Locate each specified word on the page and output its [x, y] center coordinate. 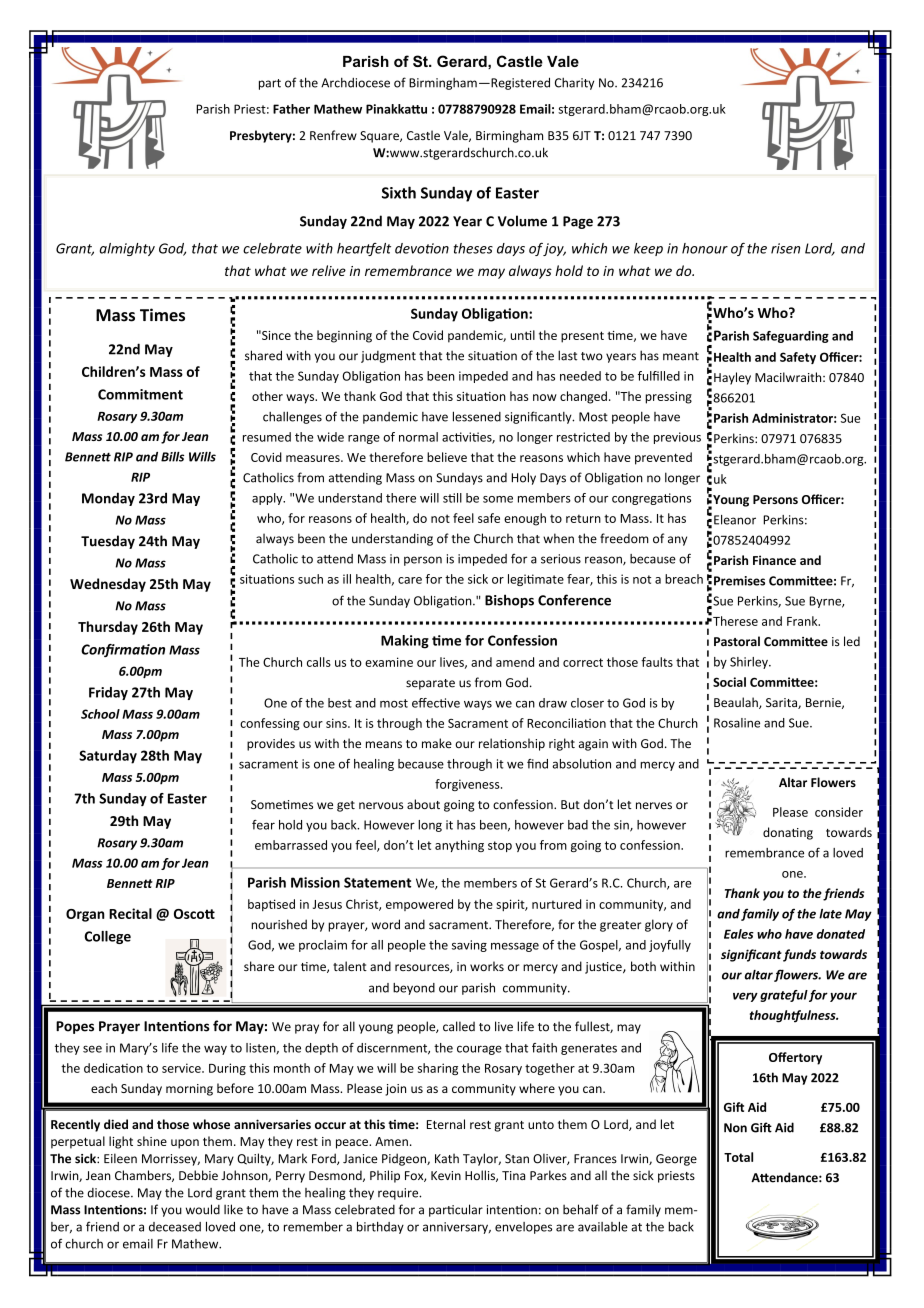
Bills [172, 457]
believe [447, 457]
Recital [130, 913]
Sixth [399, 192]
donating [788, 833]
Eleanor [735, 520]
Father [291, 109]
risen [785, 248]
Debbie [198, 1175]
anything [459, 846]
